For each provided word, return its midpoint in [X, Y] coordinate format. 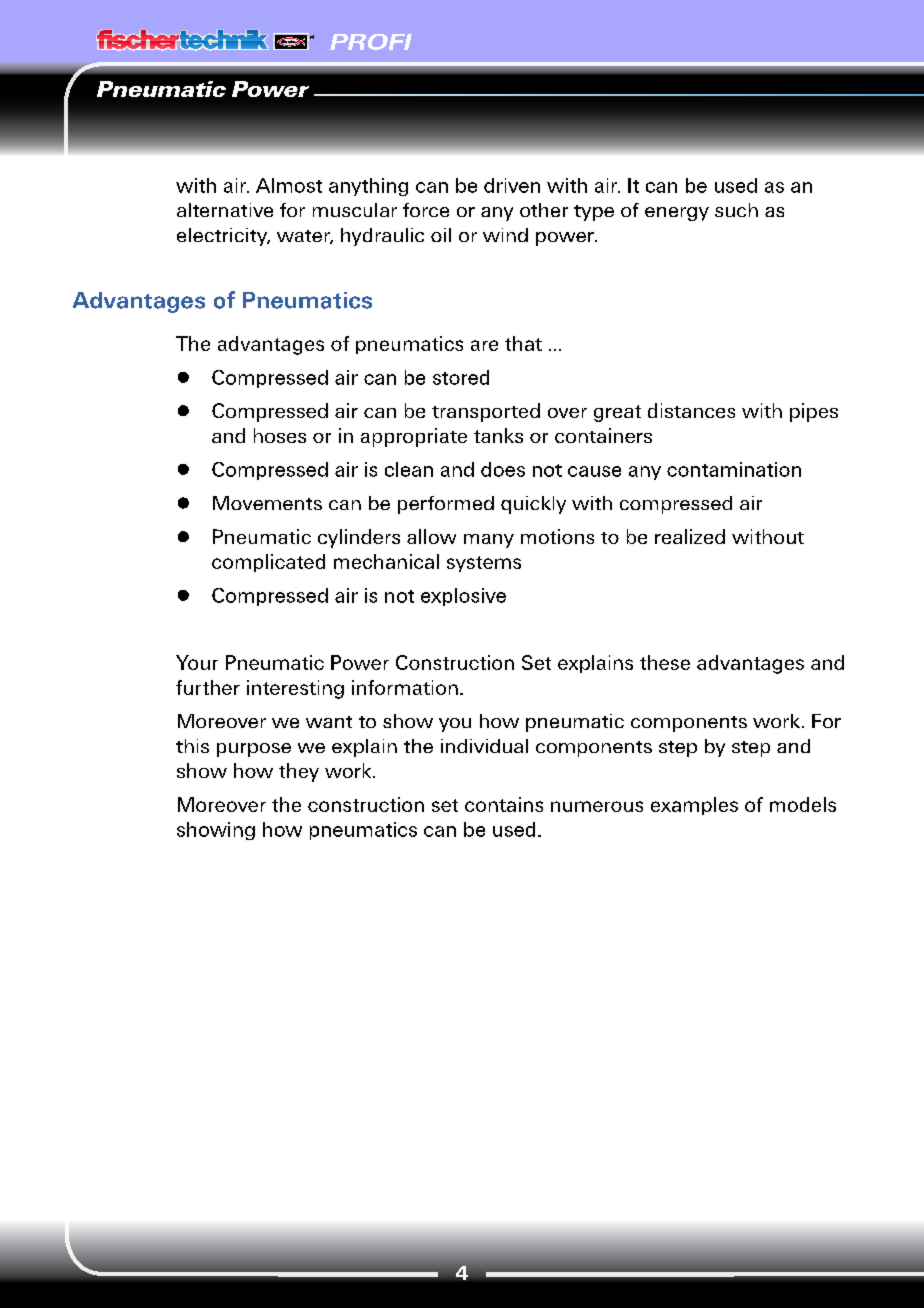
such [736, 210]
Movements [267, 503]
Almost [289, 185]
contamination [734, 469]
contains [504, 804]
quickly [533, 505]
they [299, 772]
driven [512, 185]
